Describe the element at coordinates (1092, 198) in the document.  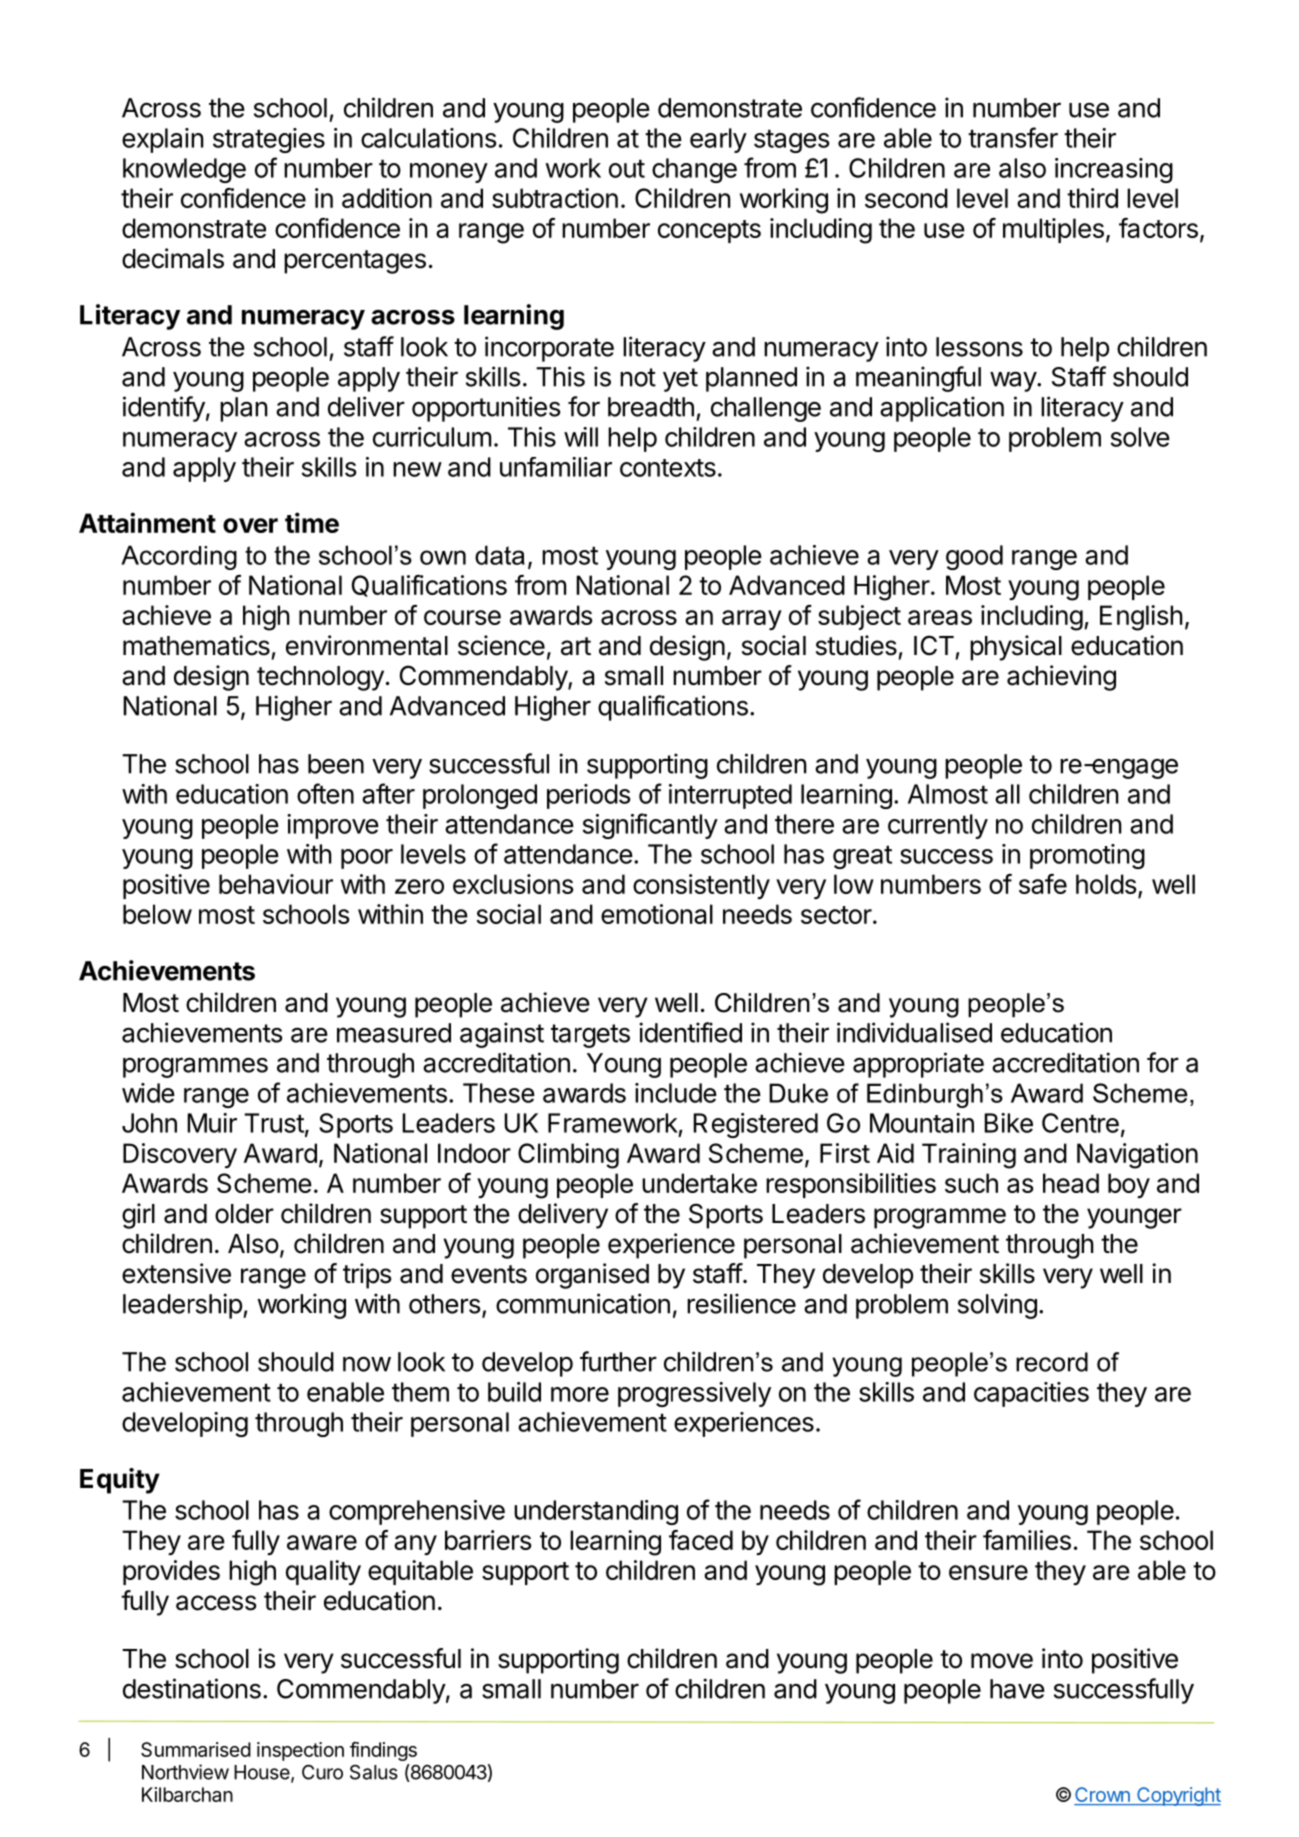
I see `third` at that location.
